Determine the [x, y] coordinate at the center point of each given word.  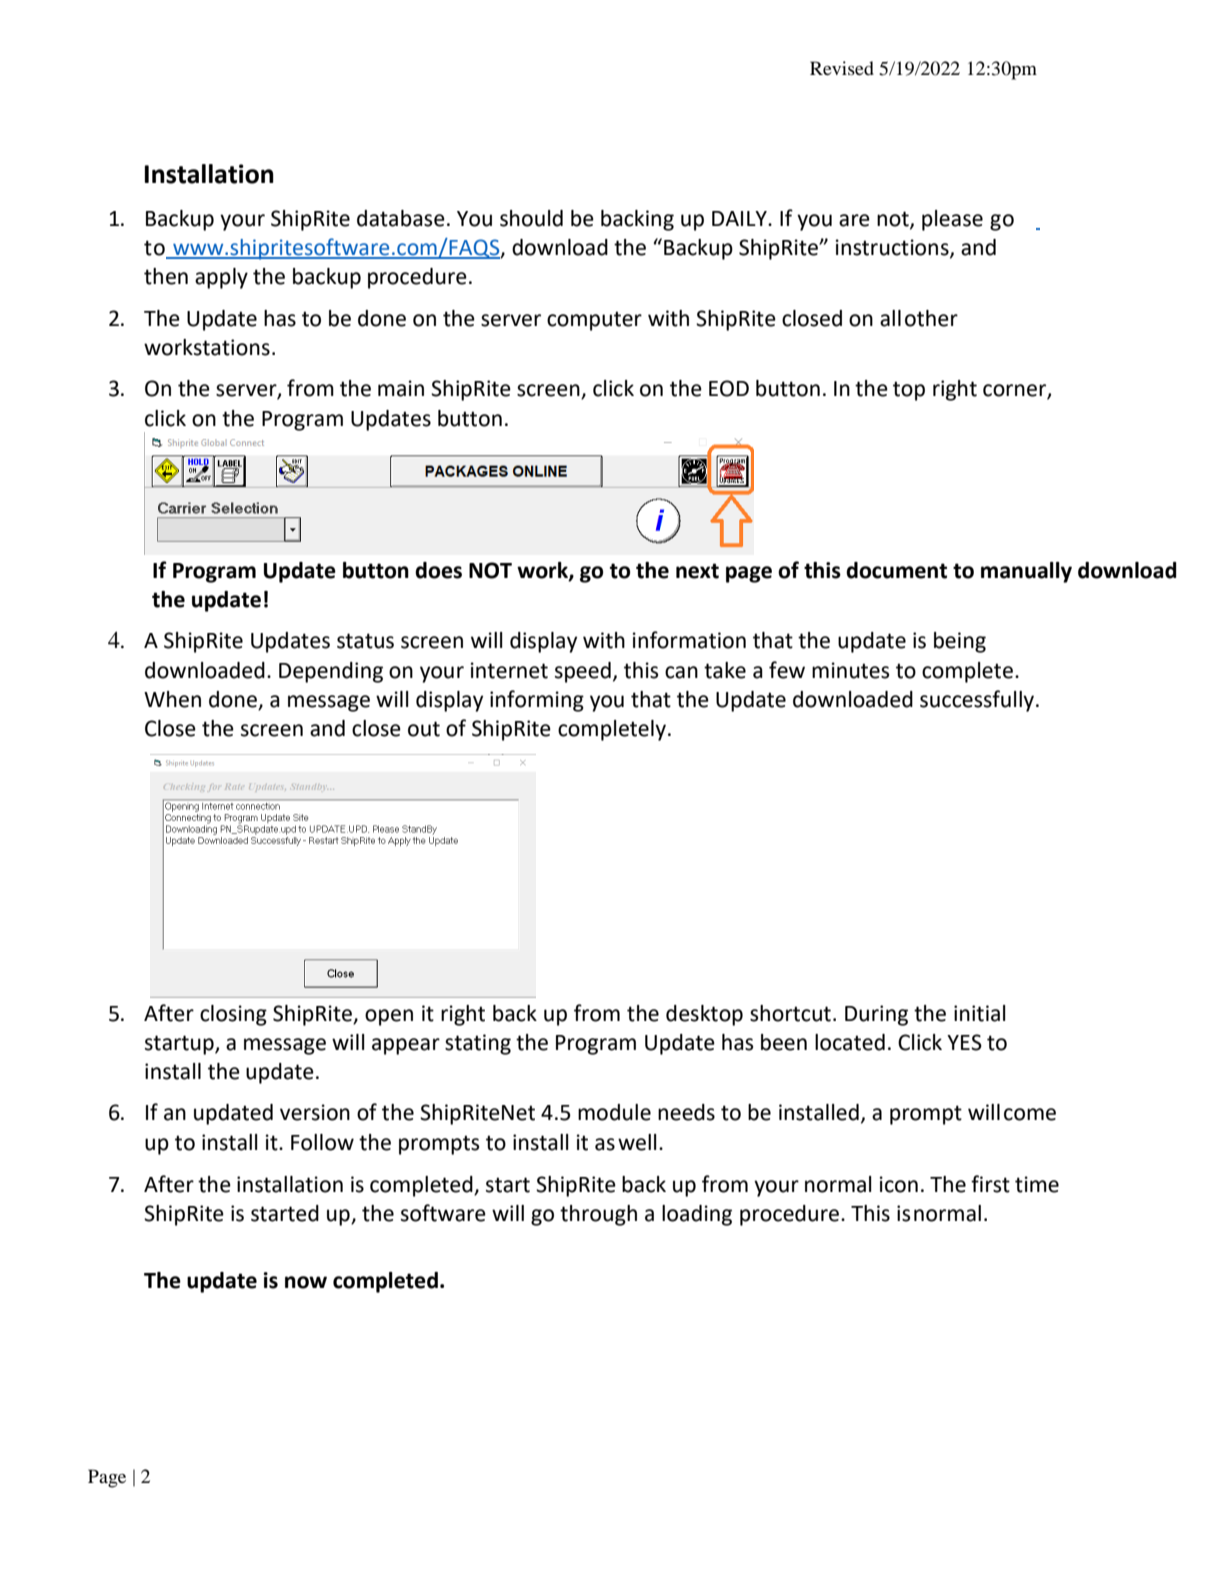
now [306, 1282]
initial [980, 1013]
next [697, 571]
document [896, 570]
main [401, 388]
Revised [842, 68]
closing [233, 1015]
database [401, 218]
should [531, 218]
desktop [704, 1015]
